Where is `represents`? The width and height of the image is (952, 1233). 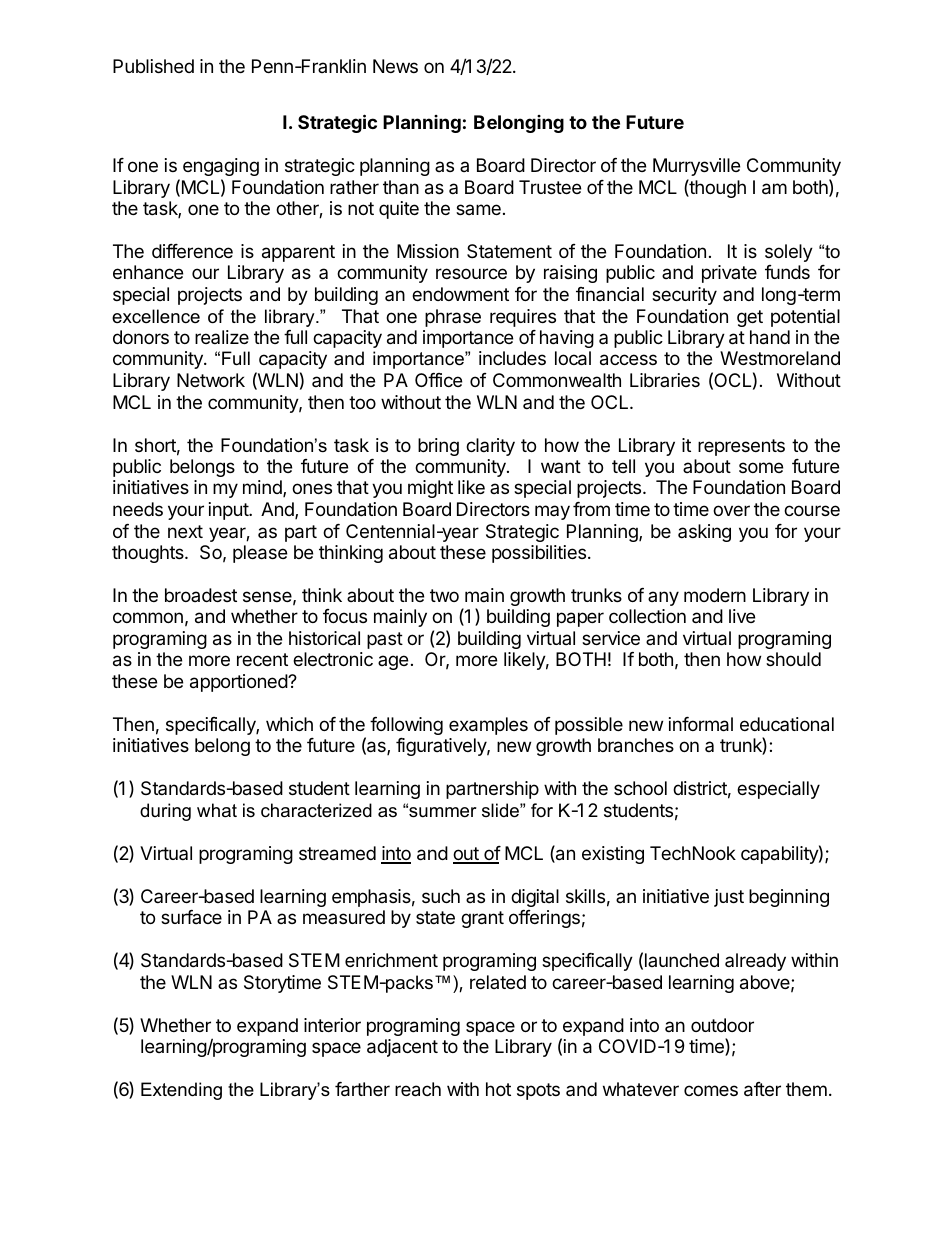
represents is located at coordinates (741, 447).
